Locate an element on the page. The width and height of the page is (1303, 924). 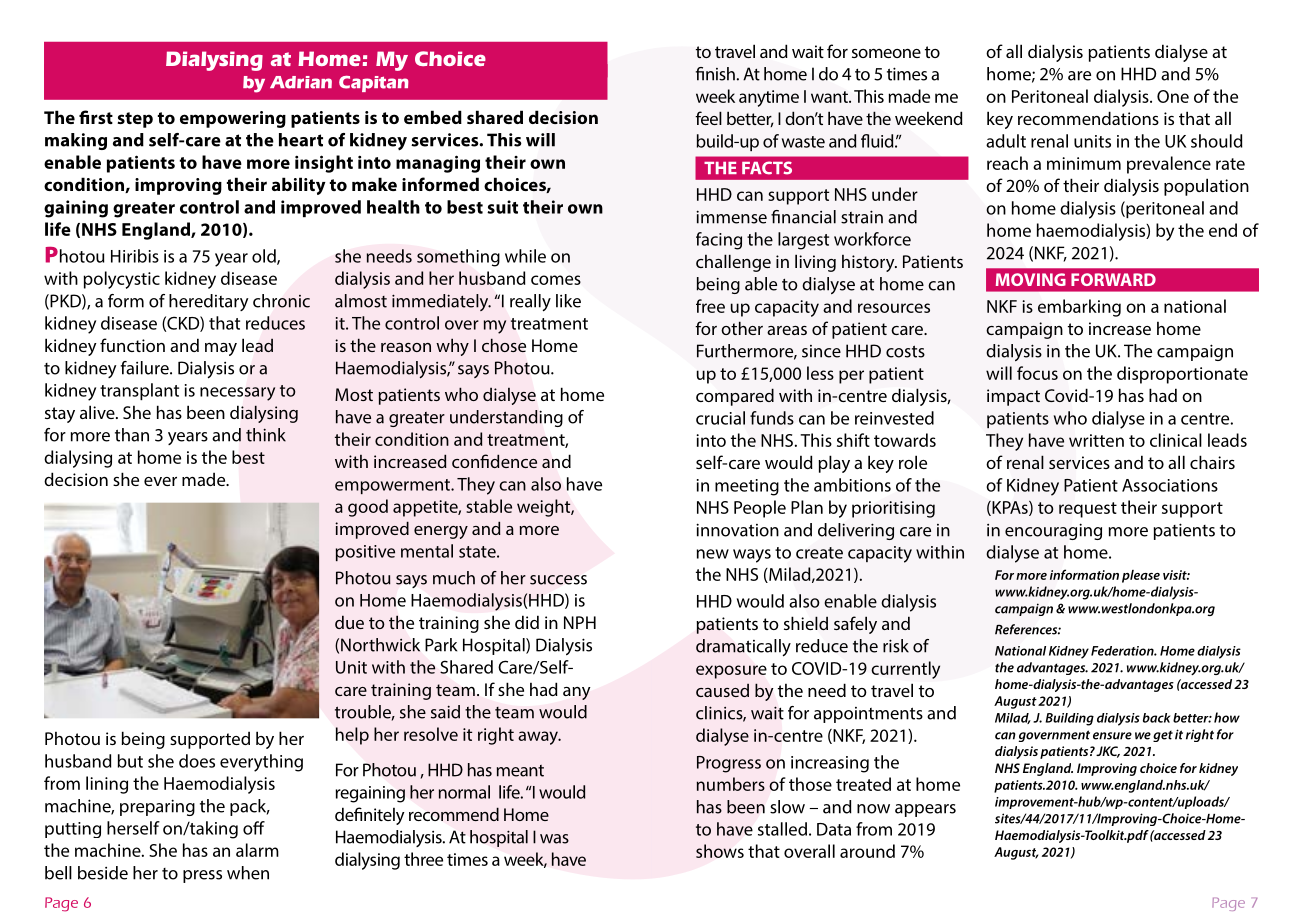
meeting is located at coordinates (747, 487).
